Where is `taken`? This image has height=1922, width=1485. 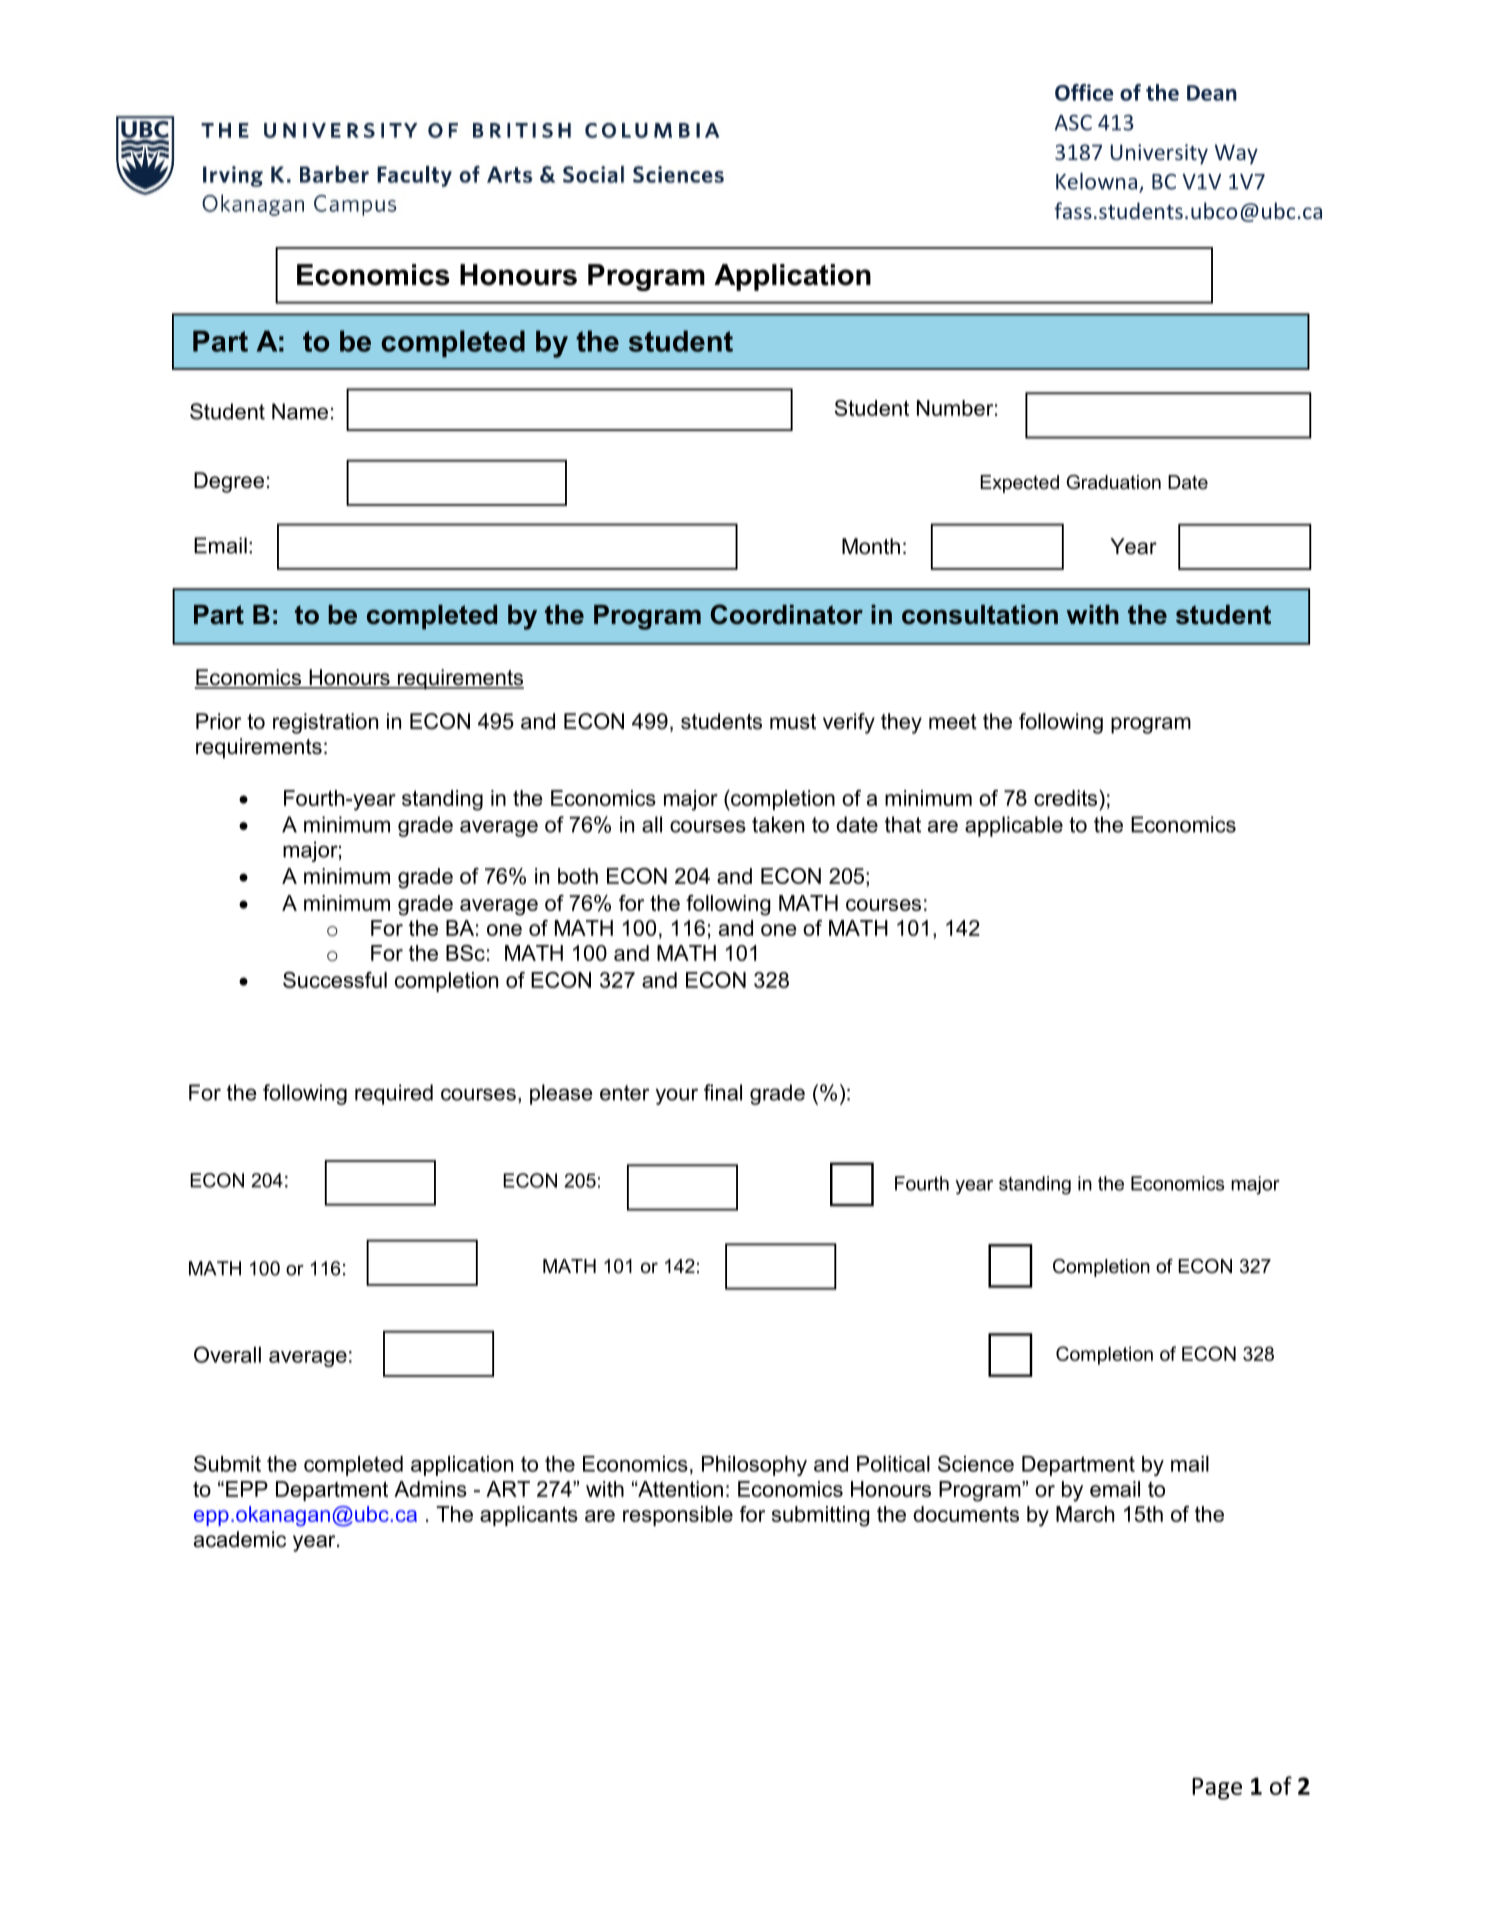
taken is located at coordinates (778, 824).
